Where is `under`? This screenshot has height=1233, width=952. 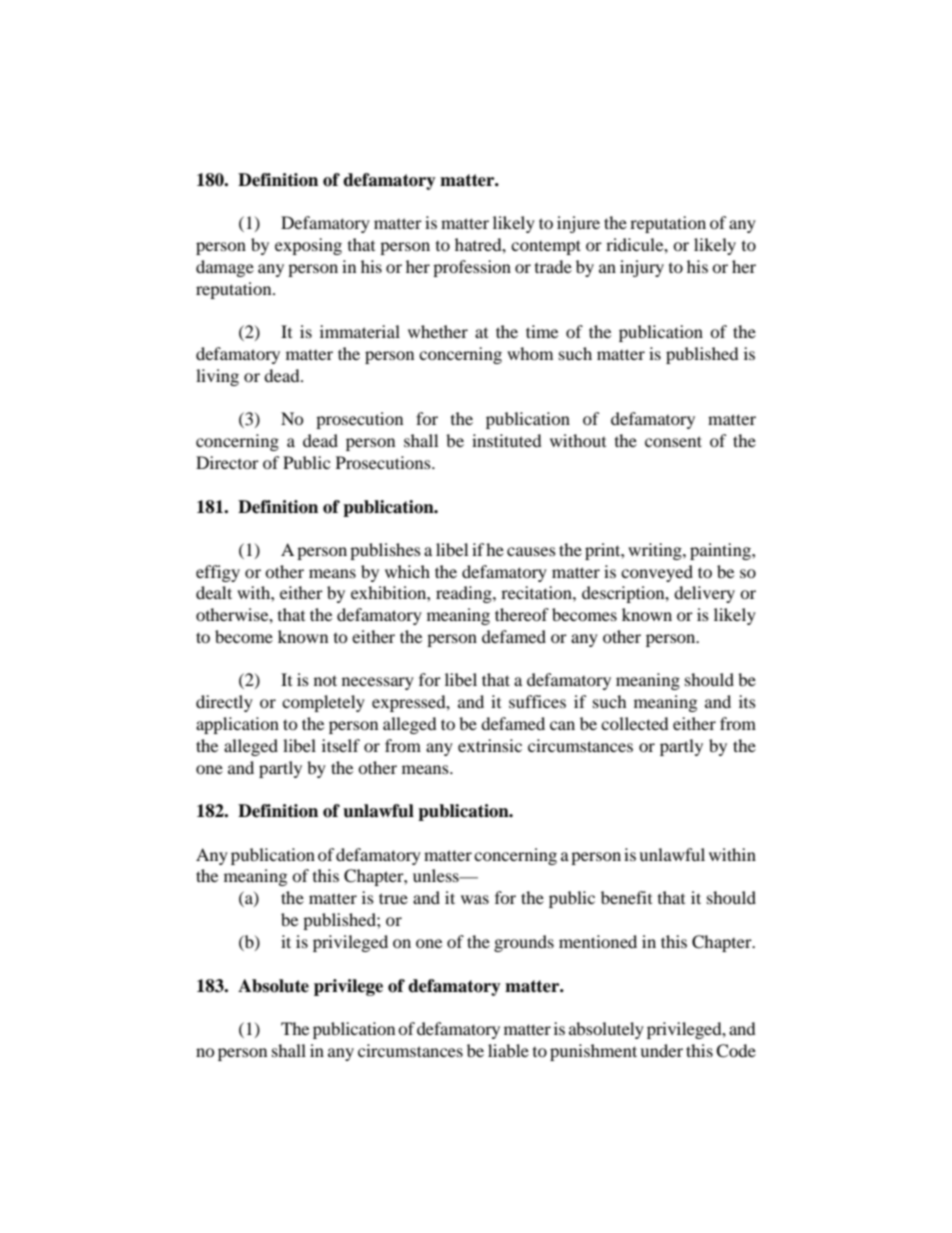 under is located at coordinates (661, 1050).
